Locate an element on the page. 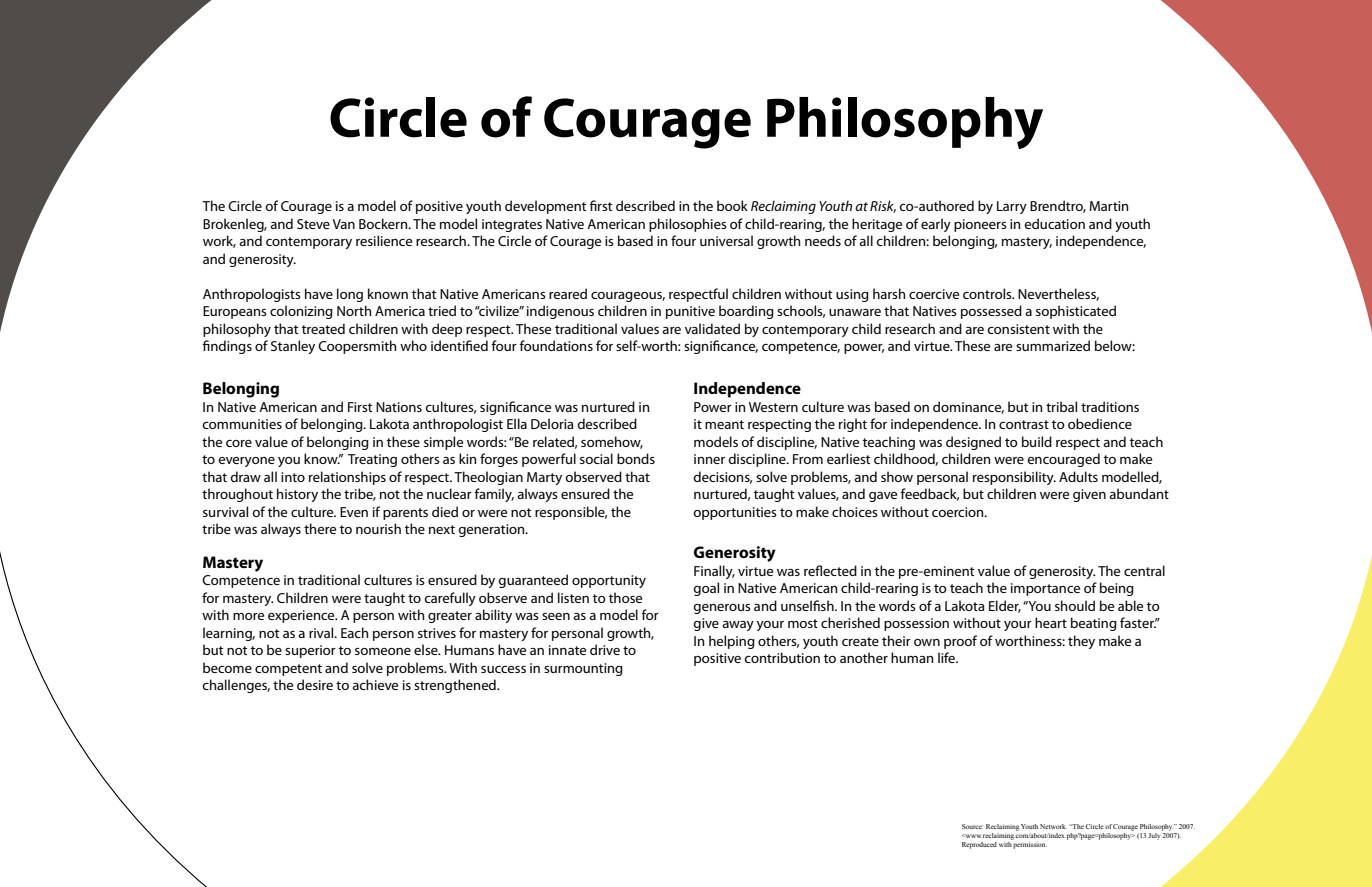 The image size is (1372, 887). education is located at coordinates (1054, 223).
